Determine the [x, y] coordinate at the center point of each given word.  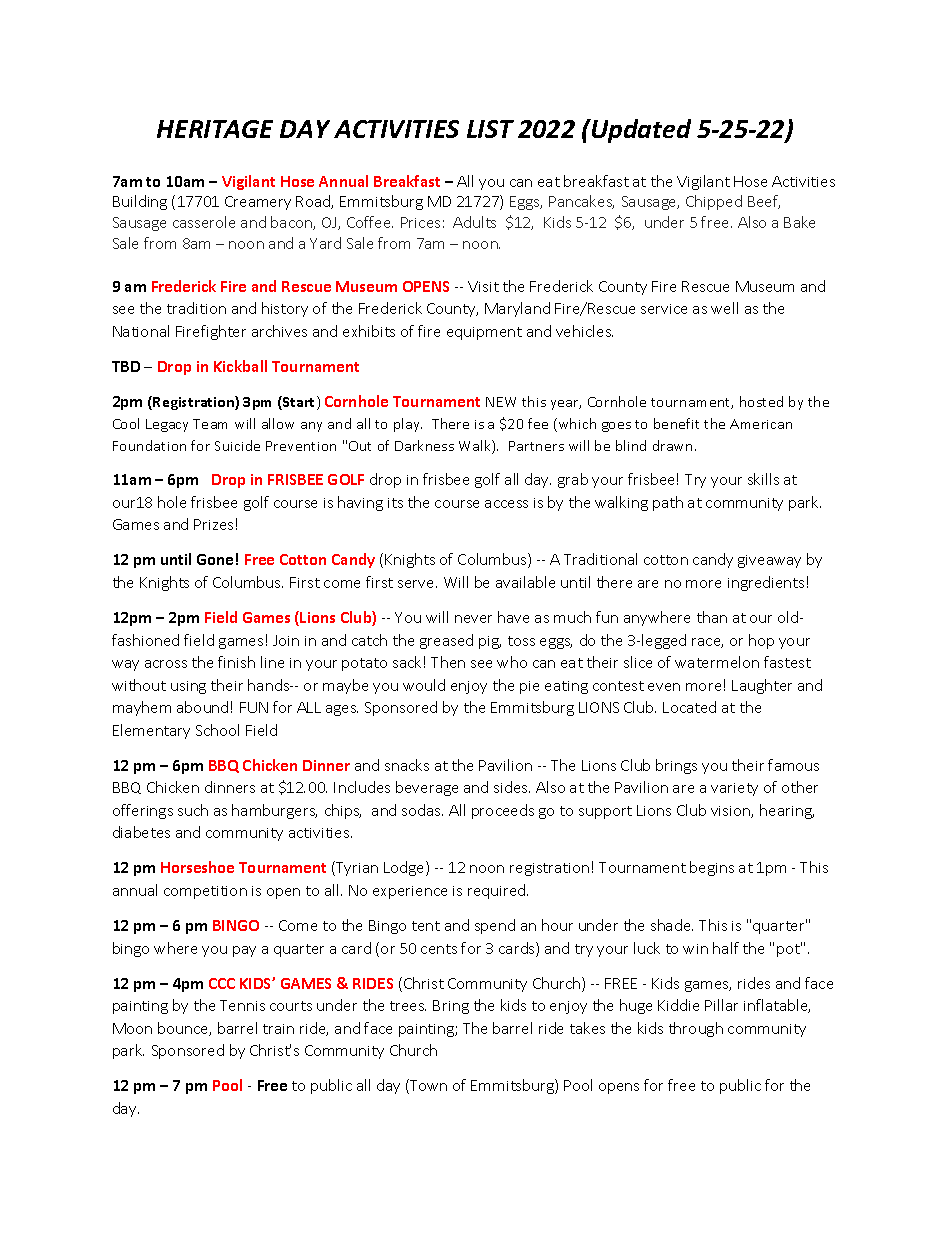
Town [427, 1086]
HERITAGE [215, 129]
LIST [490, 129]
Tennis [242, 1005]
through [696, 1029]
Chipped [714, 202]
